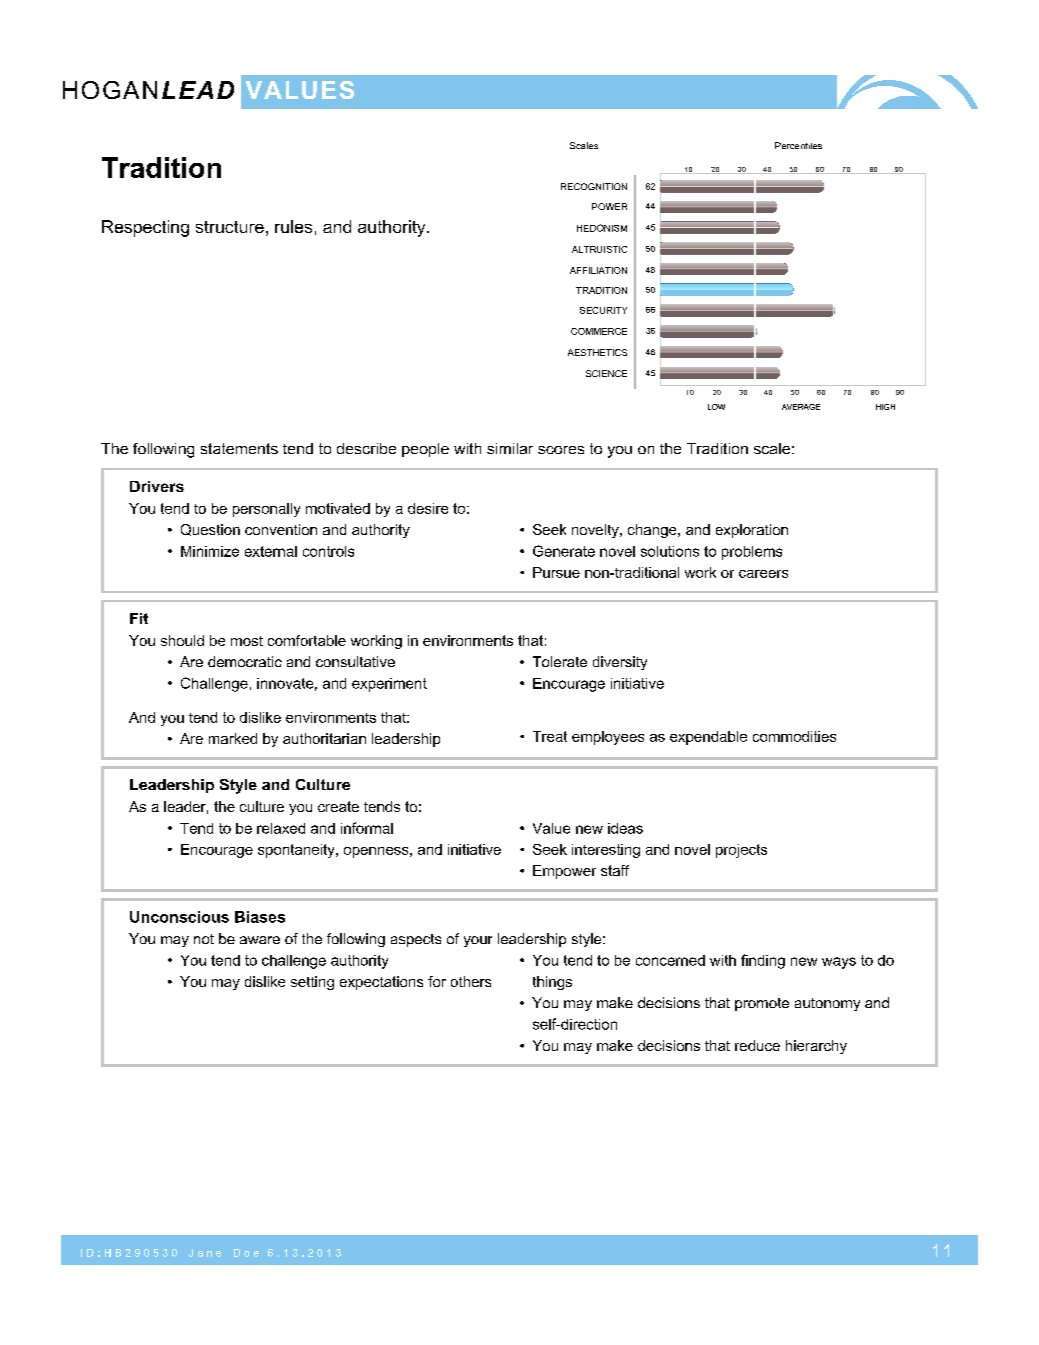  Describe the element at coordinates (594, 186) in the page. I see `RECOGNITION` at that location.
